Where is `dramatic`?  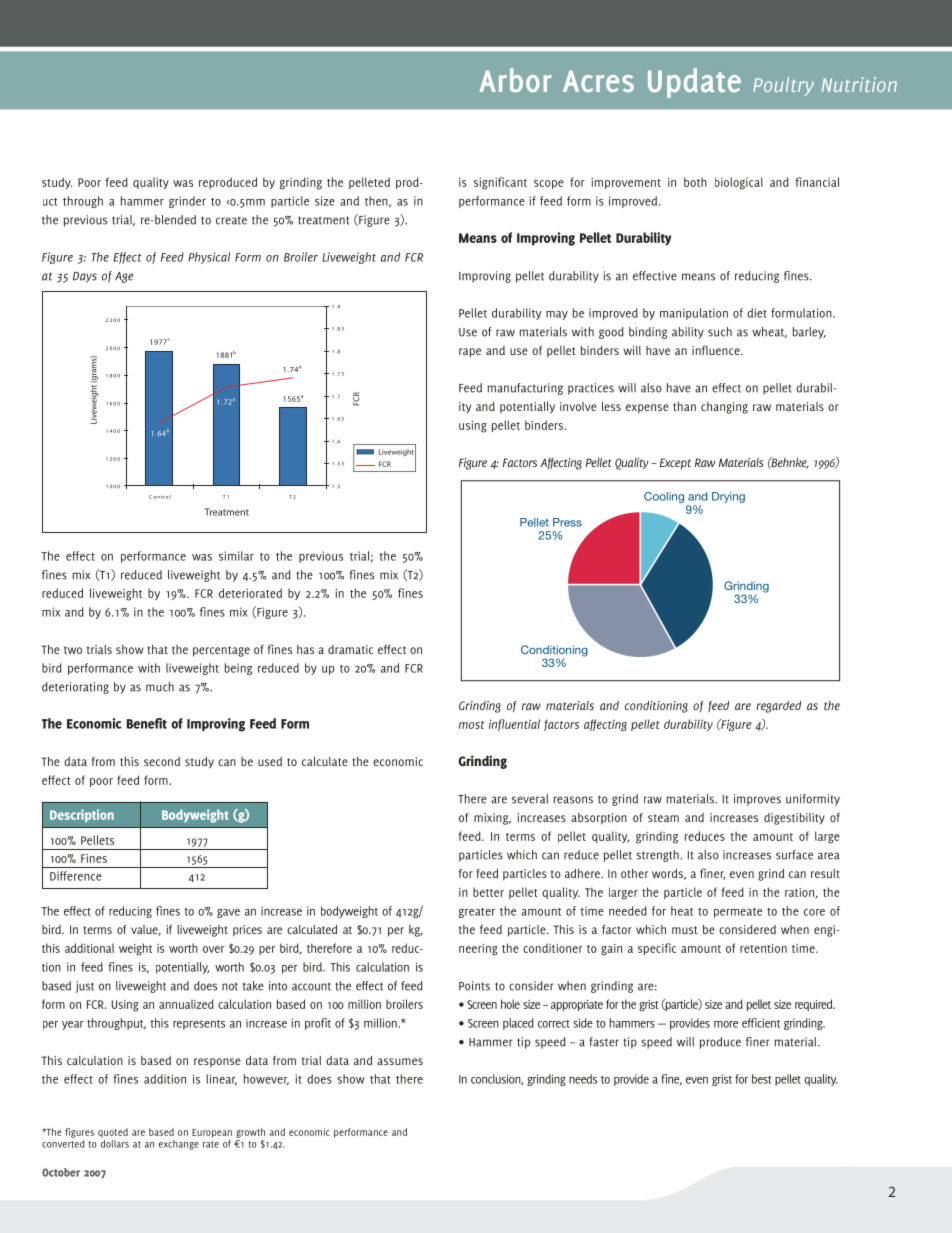
dramatic is located at coordinates (350, 649).
